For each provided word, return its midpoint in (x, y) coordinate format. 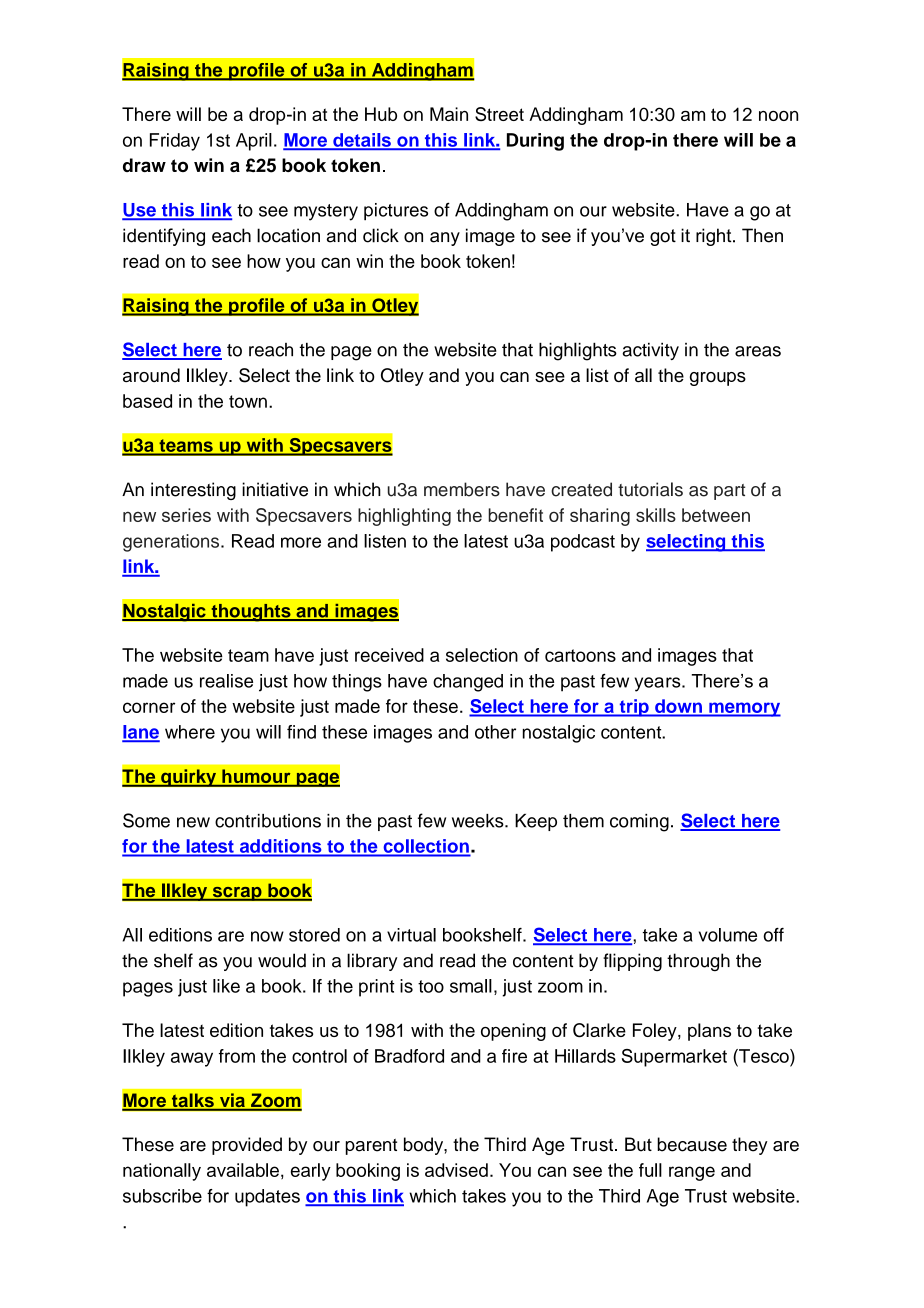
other (495, 732)
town (248, 401)
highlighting (404, 517)
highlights (578, 351)
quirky (189, 778)
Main (449, 114)
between (716, 515)
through (698, 962)
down (678, 706)
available (243, 1170)
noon (778, 116)
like (226, 986)
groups (718, 379)
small (471, 986)
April (254, 142)
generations (172, 543)
